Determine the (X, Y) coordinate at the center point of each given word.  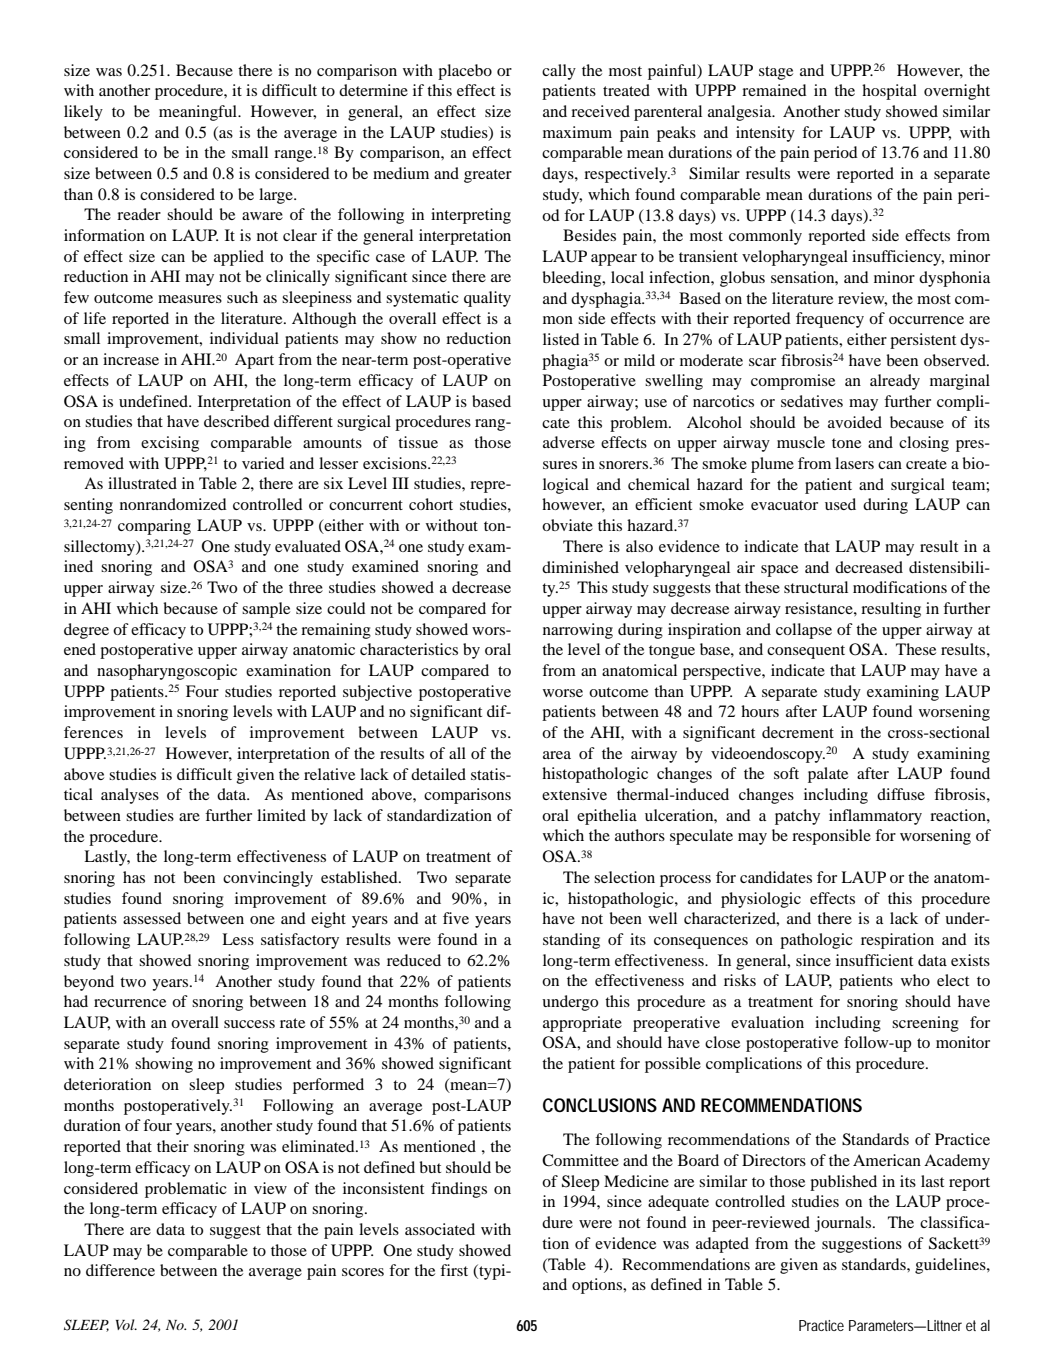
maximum (577, 132)
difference (120, 1270)
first (454, 1270)
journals (844, 1224)
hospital (889, 92)
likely (83, 113)
